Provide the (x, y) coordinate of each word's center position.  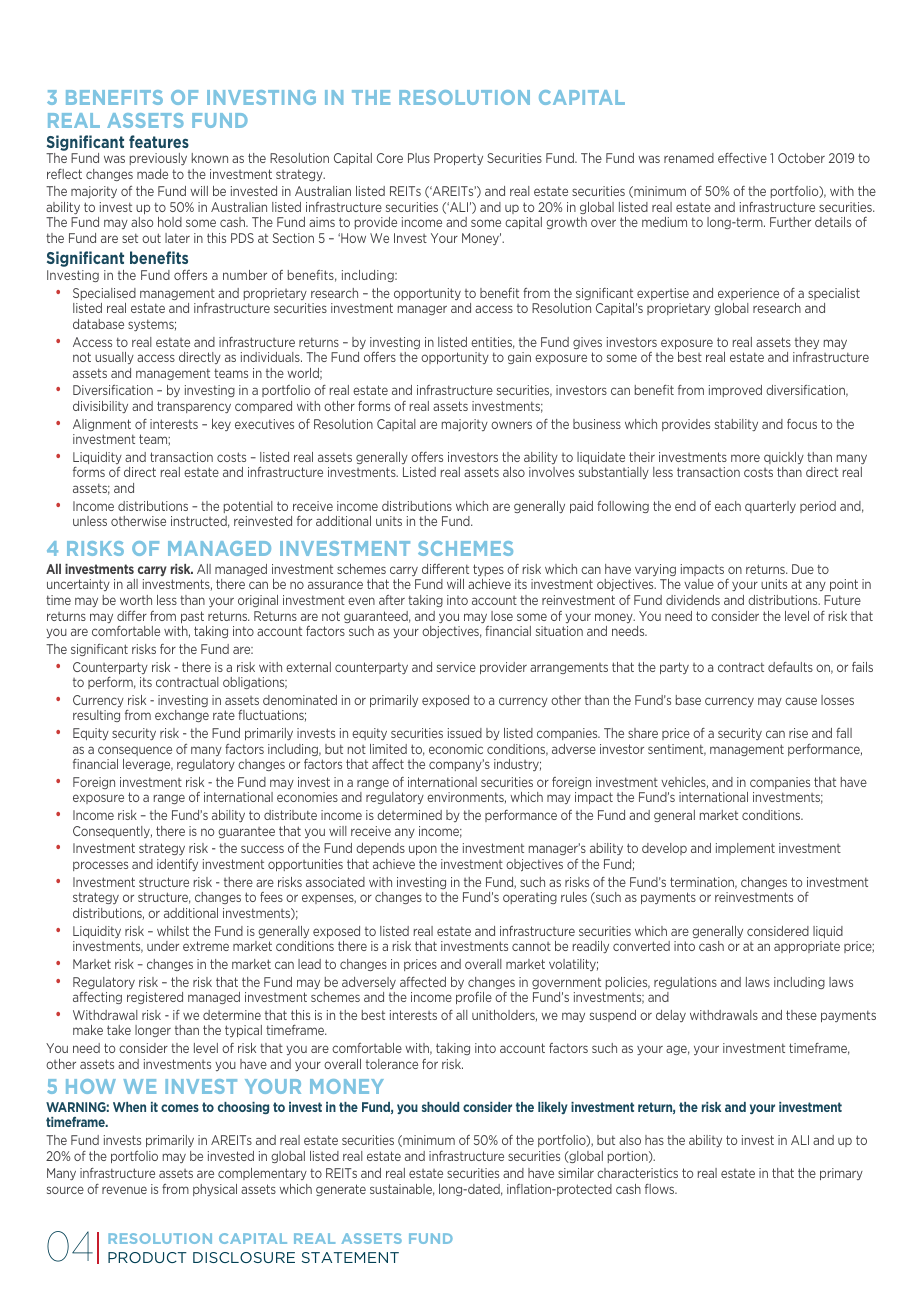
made (152, 174)
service (456, 667)
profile (474, 998)
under (163, 946)
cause (801, 701)
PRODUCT (147, 1257)
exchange (182, 716)
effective (742, 158)
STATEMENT (350, 1257)
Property (458, 159)
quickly (784, 458)
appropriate (807, 947)
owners (511, 425)
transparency (194, 407)
